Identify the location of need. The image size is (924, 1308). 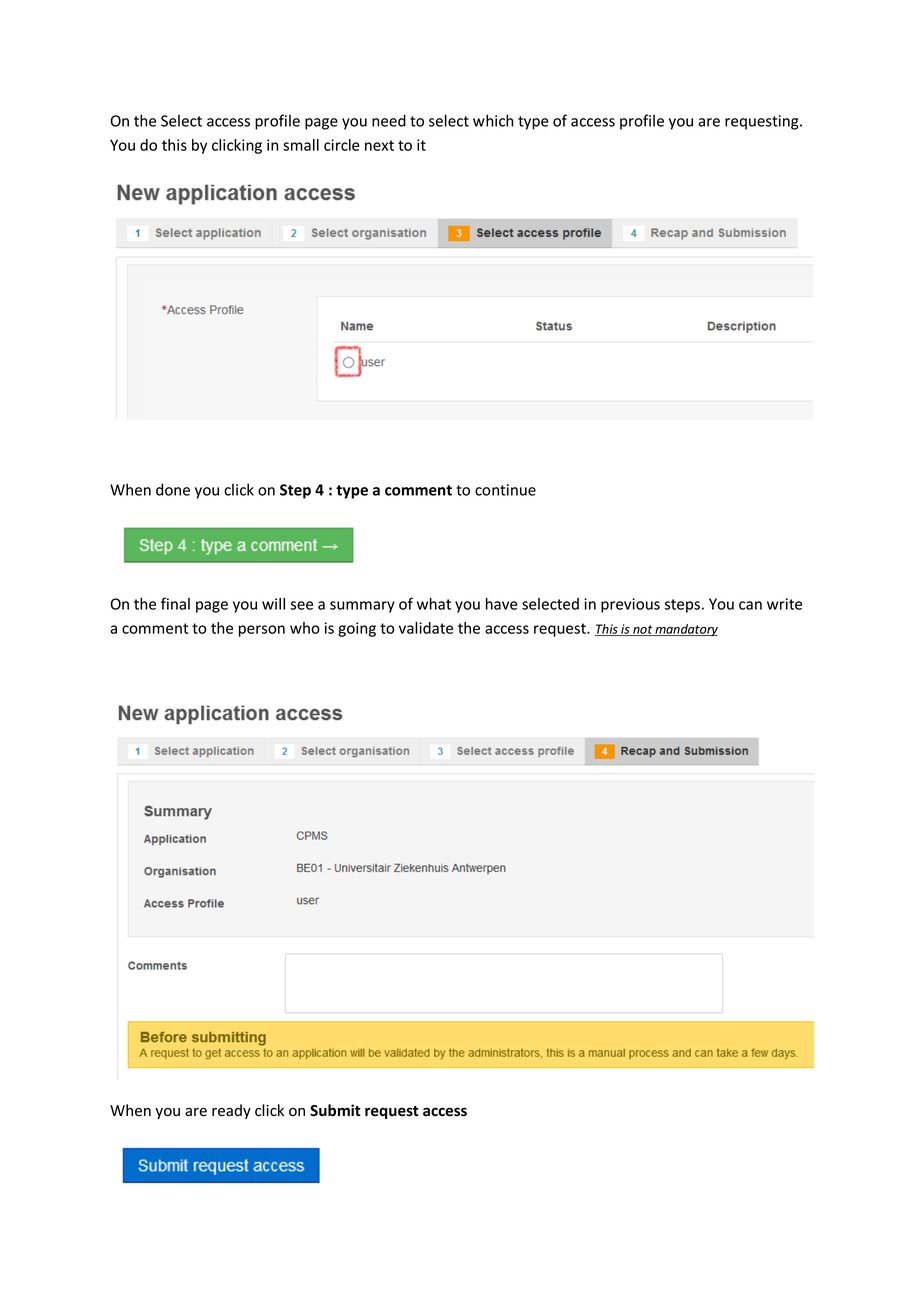
(389, 120).
